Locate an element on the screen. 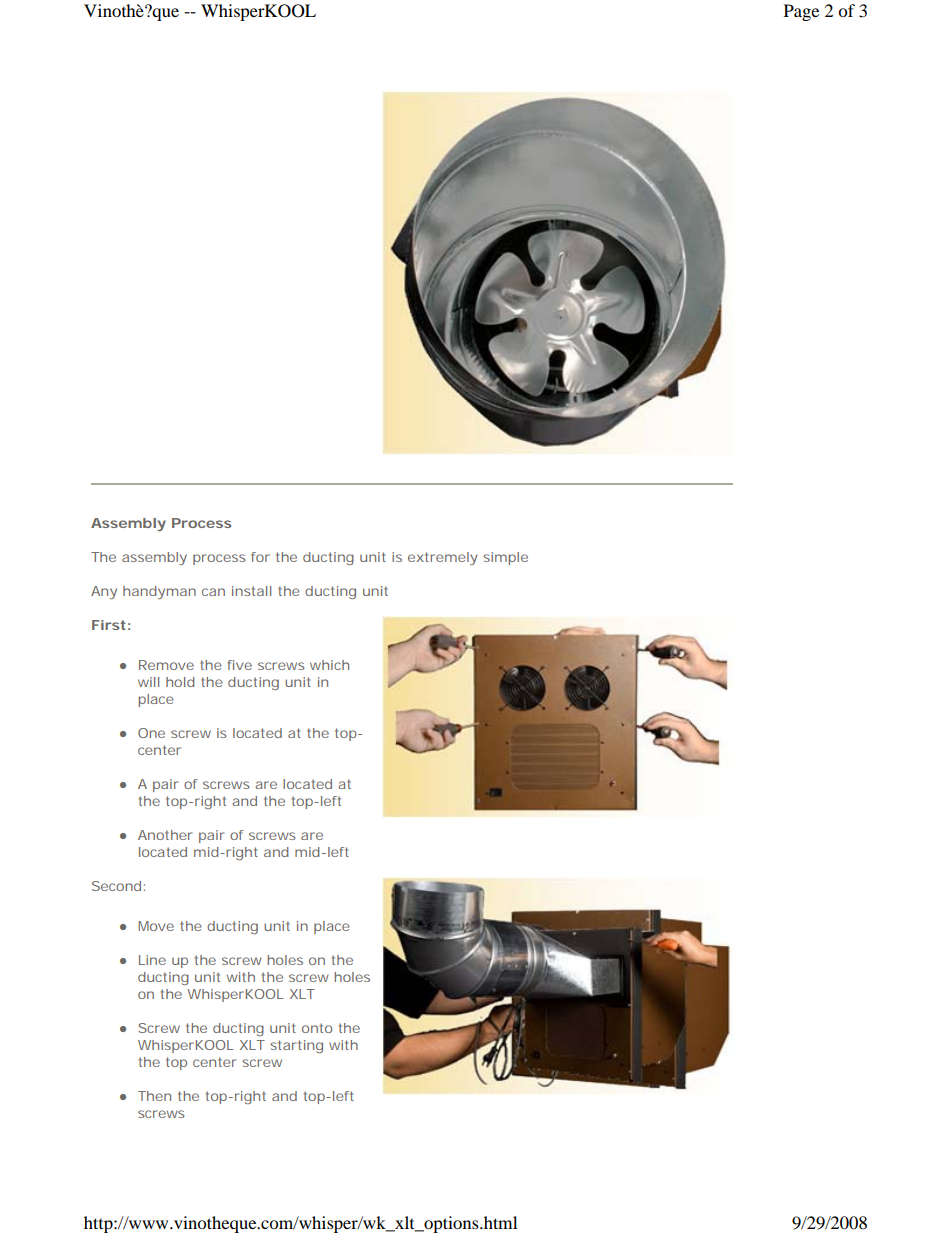  First is located at coordinates (109, 625).
